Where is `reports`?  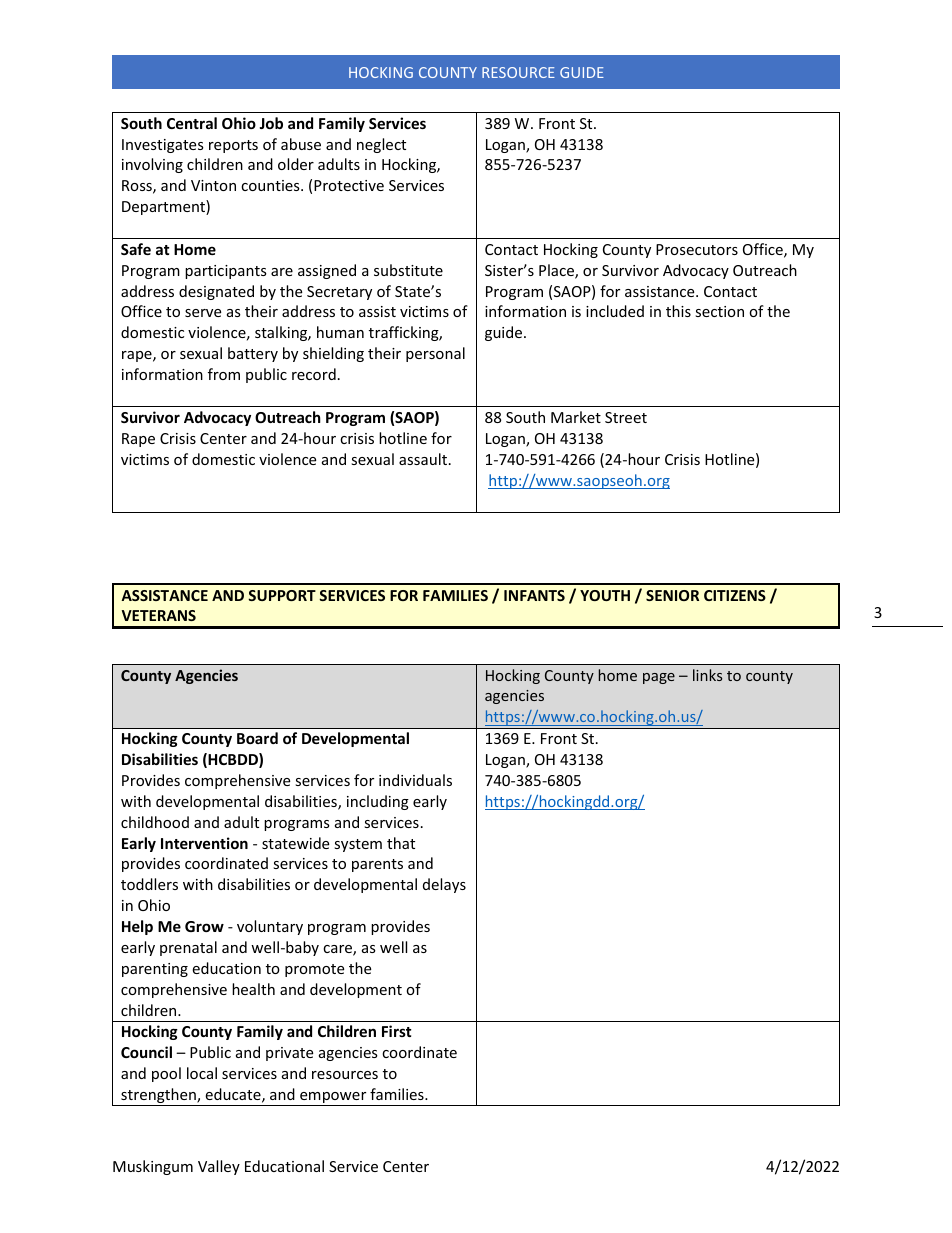
reports is located at coordinates (233, 146).
